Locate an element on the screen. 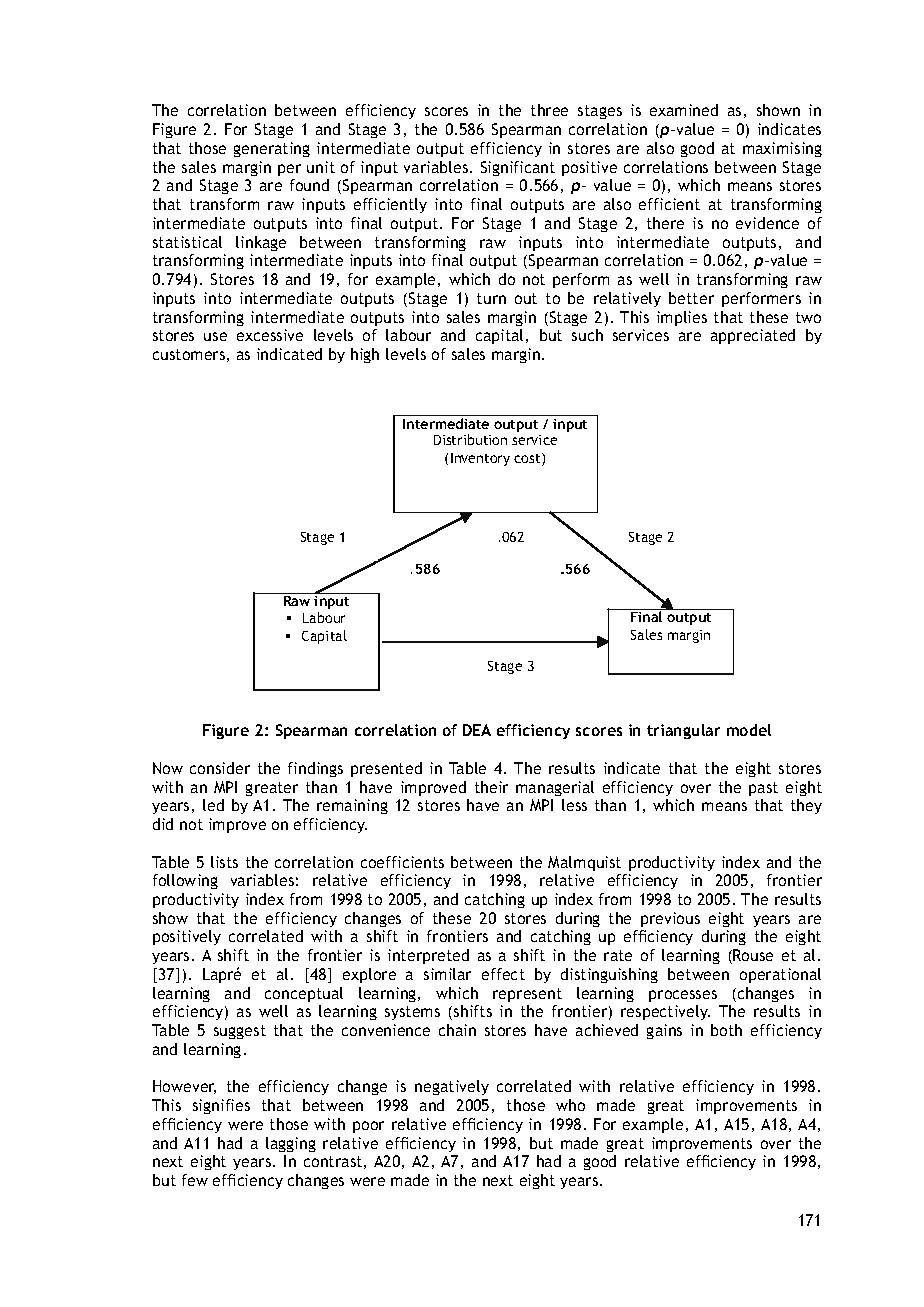 The height and width of the screenshot is (1307, 924). lagging is located at coordinates (291, 1144).
